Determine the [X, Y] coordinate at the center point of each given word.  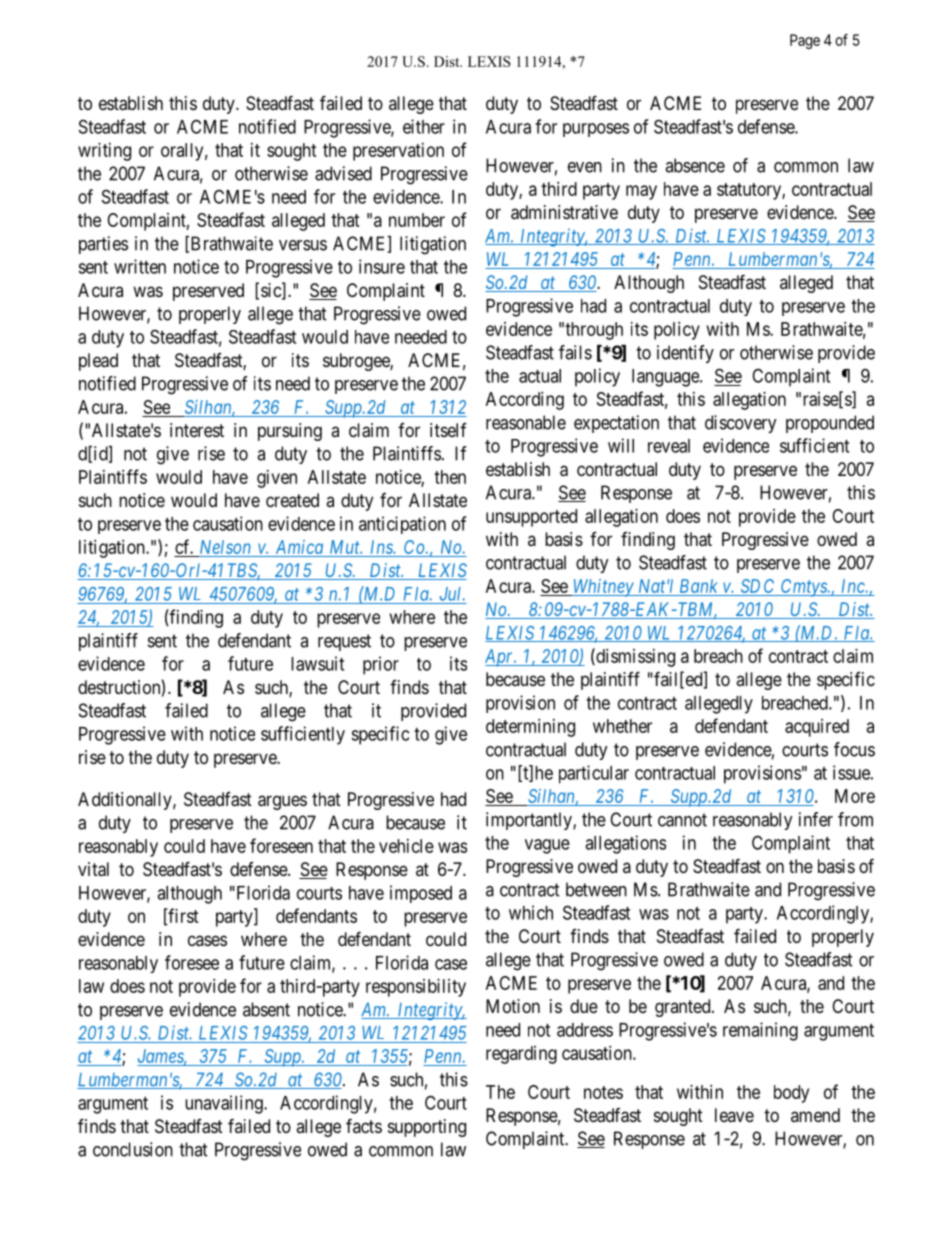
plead [98, 362]
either [424, 126]
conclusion [133, 1149]
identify [685, 354]
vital [93, 869]
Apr [500, 658]
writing [104, 152]
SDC [757, 586]
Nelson [225, 547]
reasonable [526, 422]
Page [805, 41]
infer [816, 819]
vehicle [406, 846]
